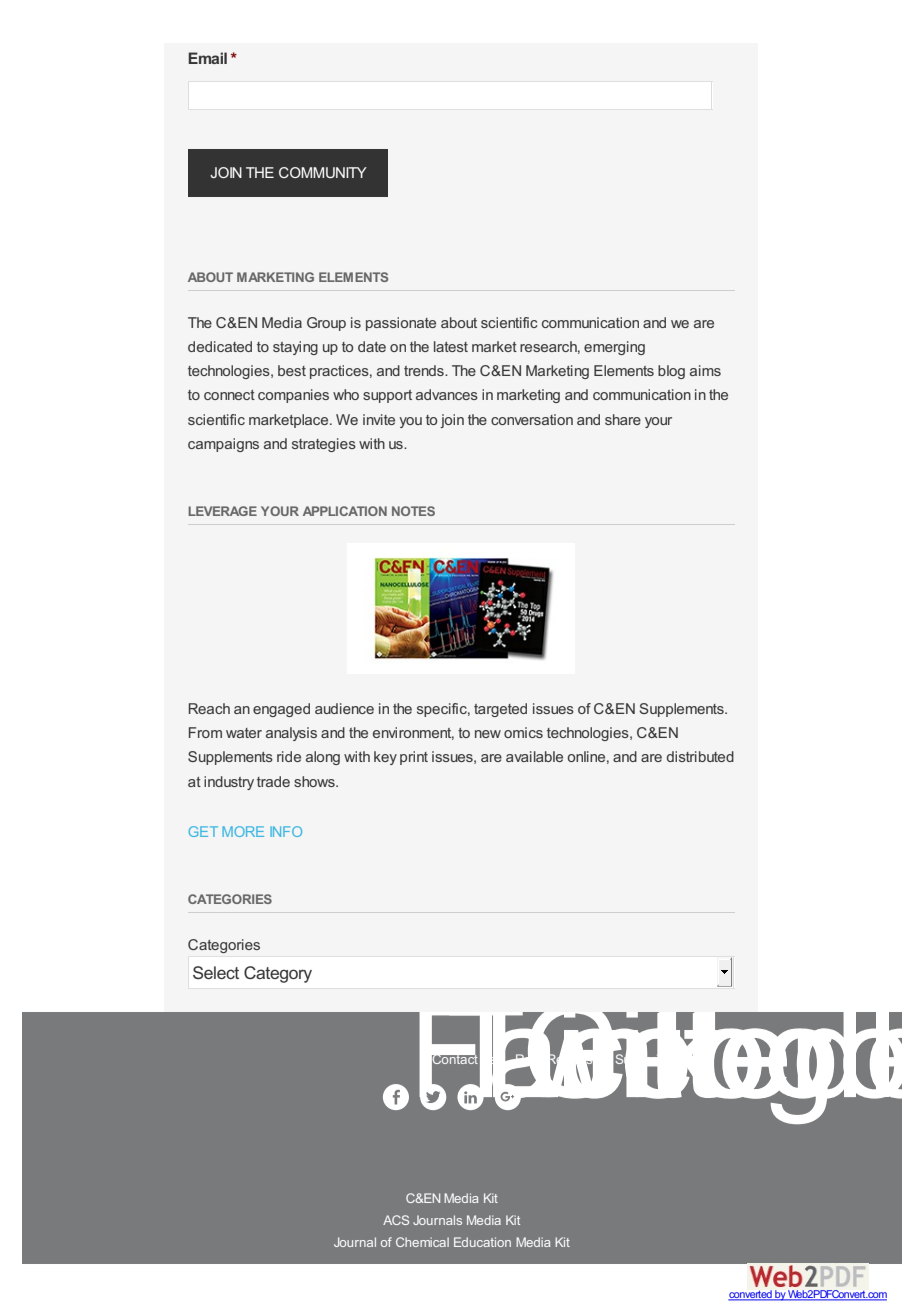  I want to click on campaigns, so click(223, 445).
